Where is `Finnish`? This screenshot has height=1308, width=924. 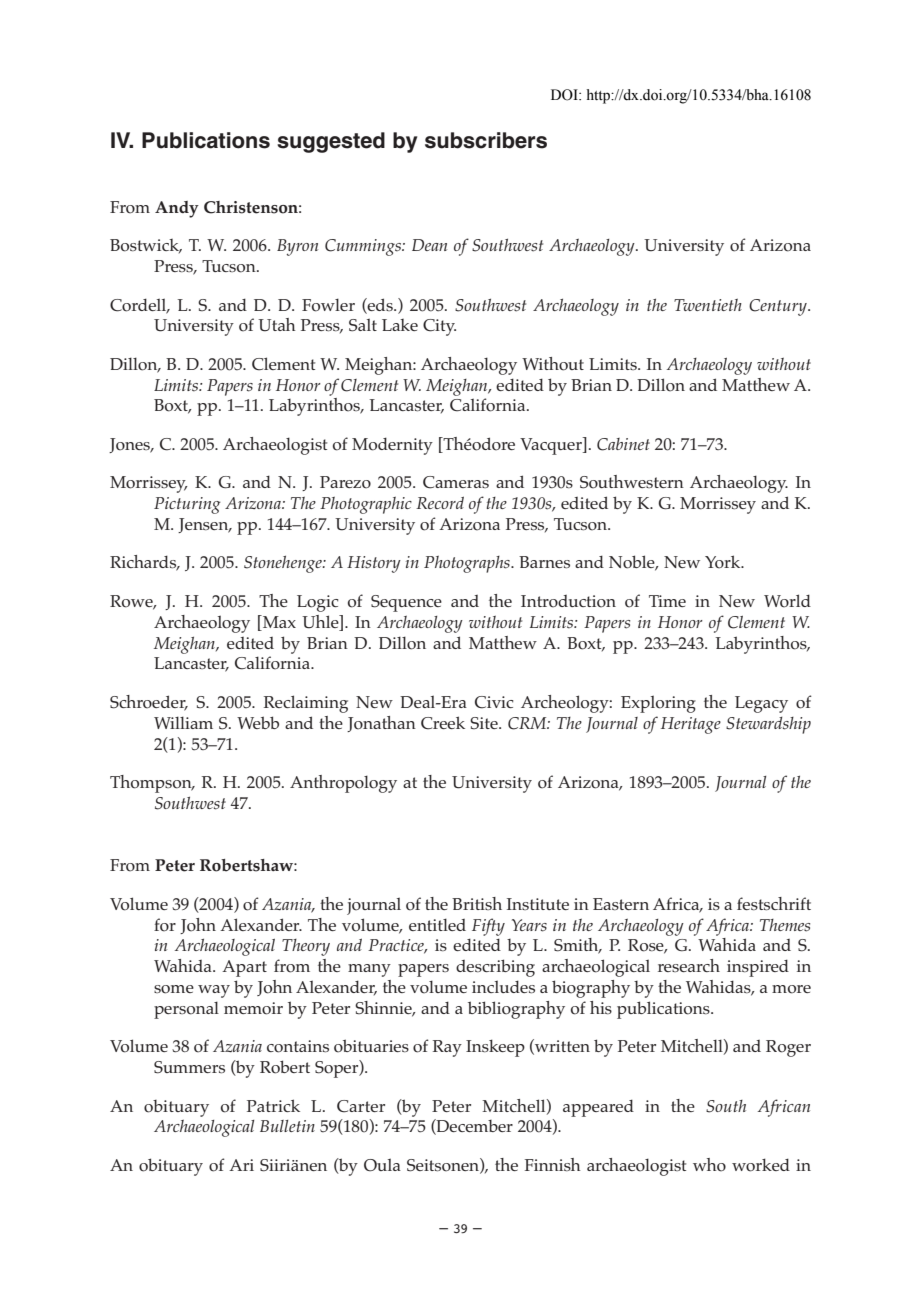 Finnish is located at coordinates (553, 1164).
